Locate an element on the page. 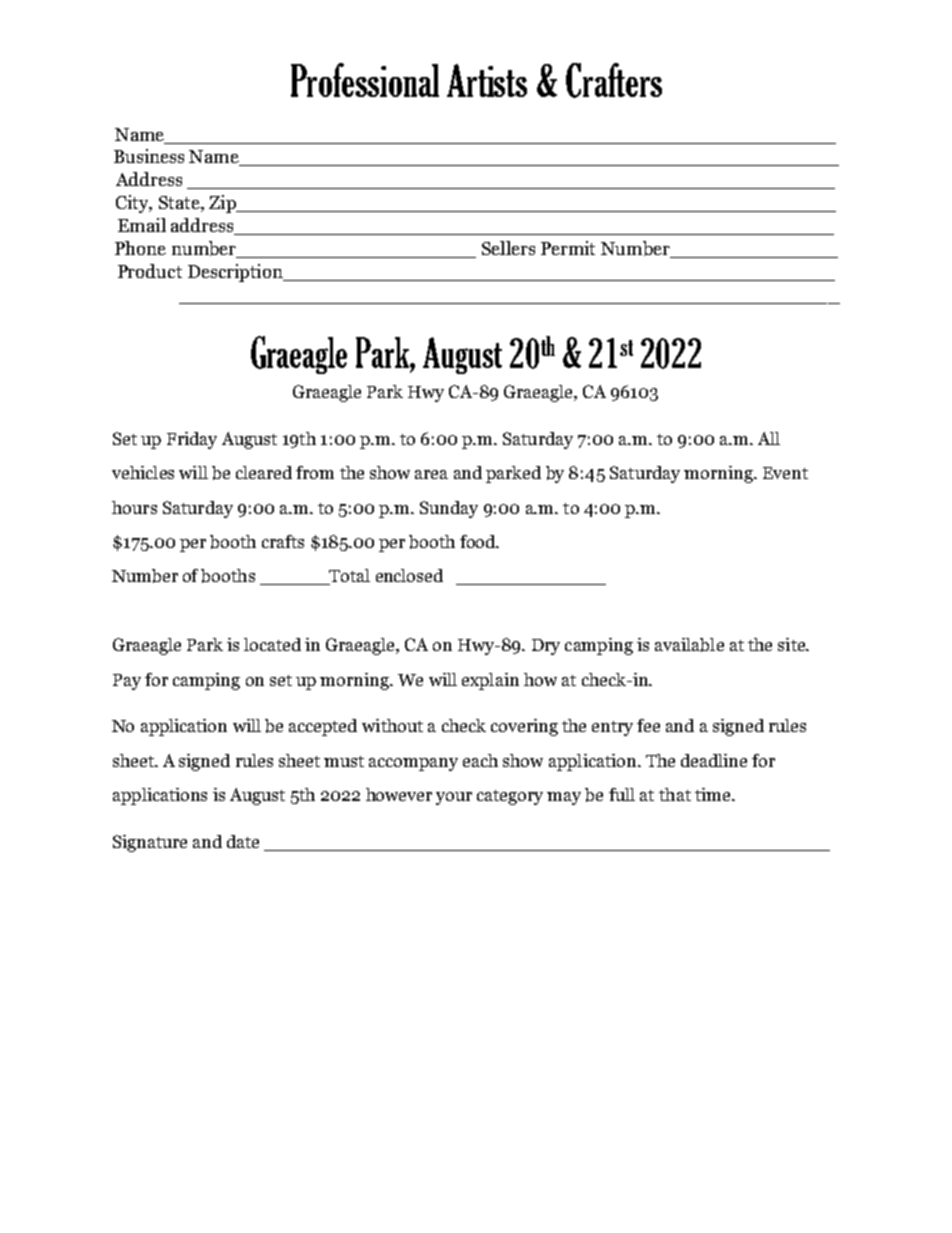  Friday is located at coordinates (192, 440).
